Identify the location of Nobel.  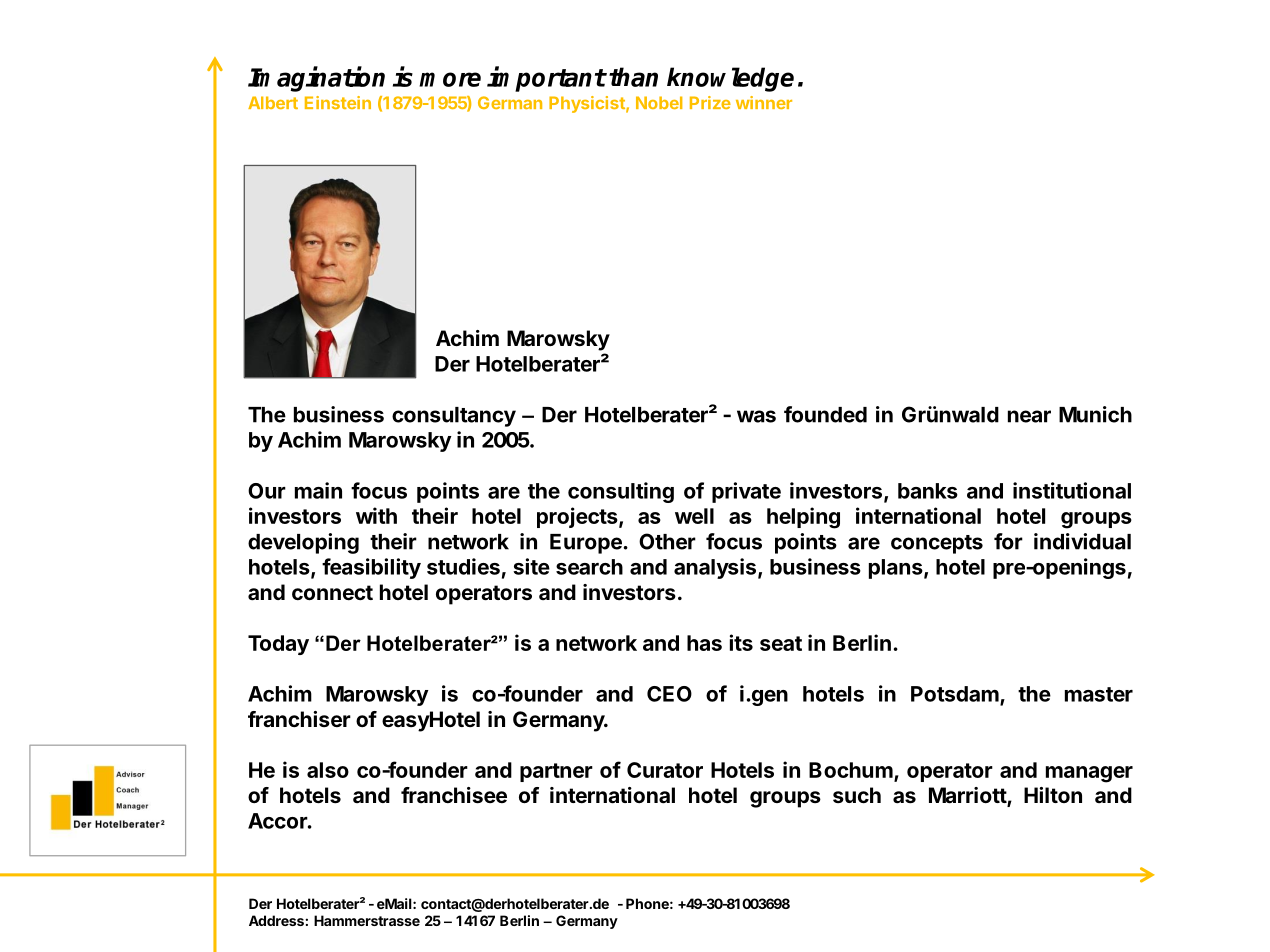
(659, 102).
